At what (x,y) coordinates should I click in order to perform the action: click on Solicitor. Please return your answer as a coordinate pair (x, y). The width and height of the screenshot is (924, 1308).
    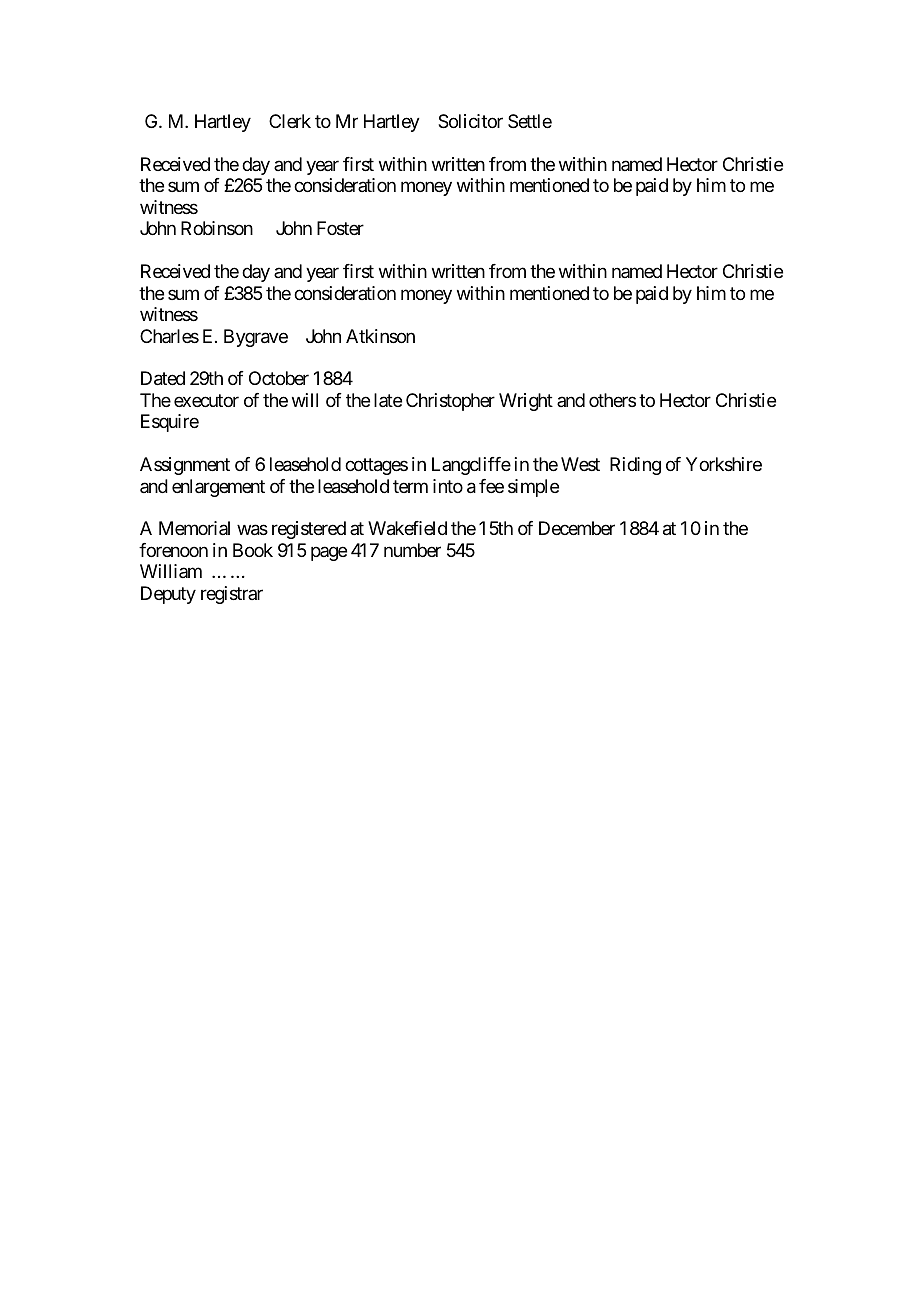
    Looking at the image, I should click on (470, 121).
